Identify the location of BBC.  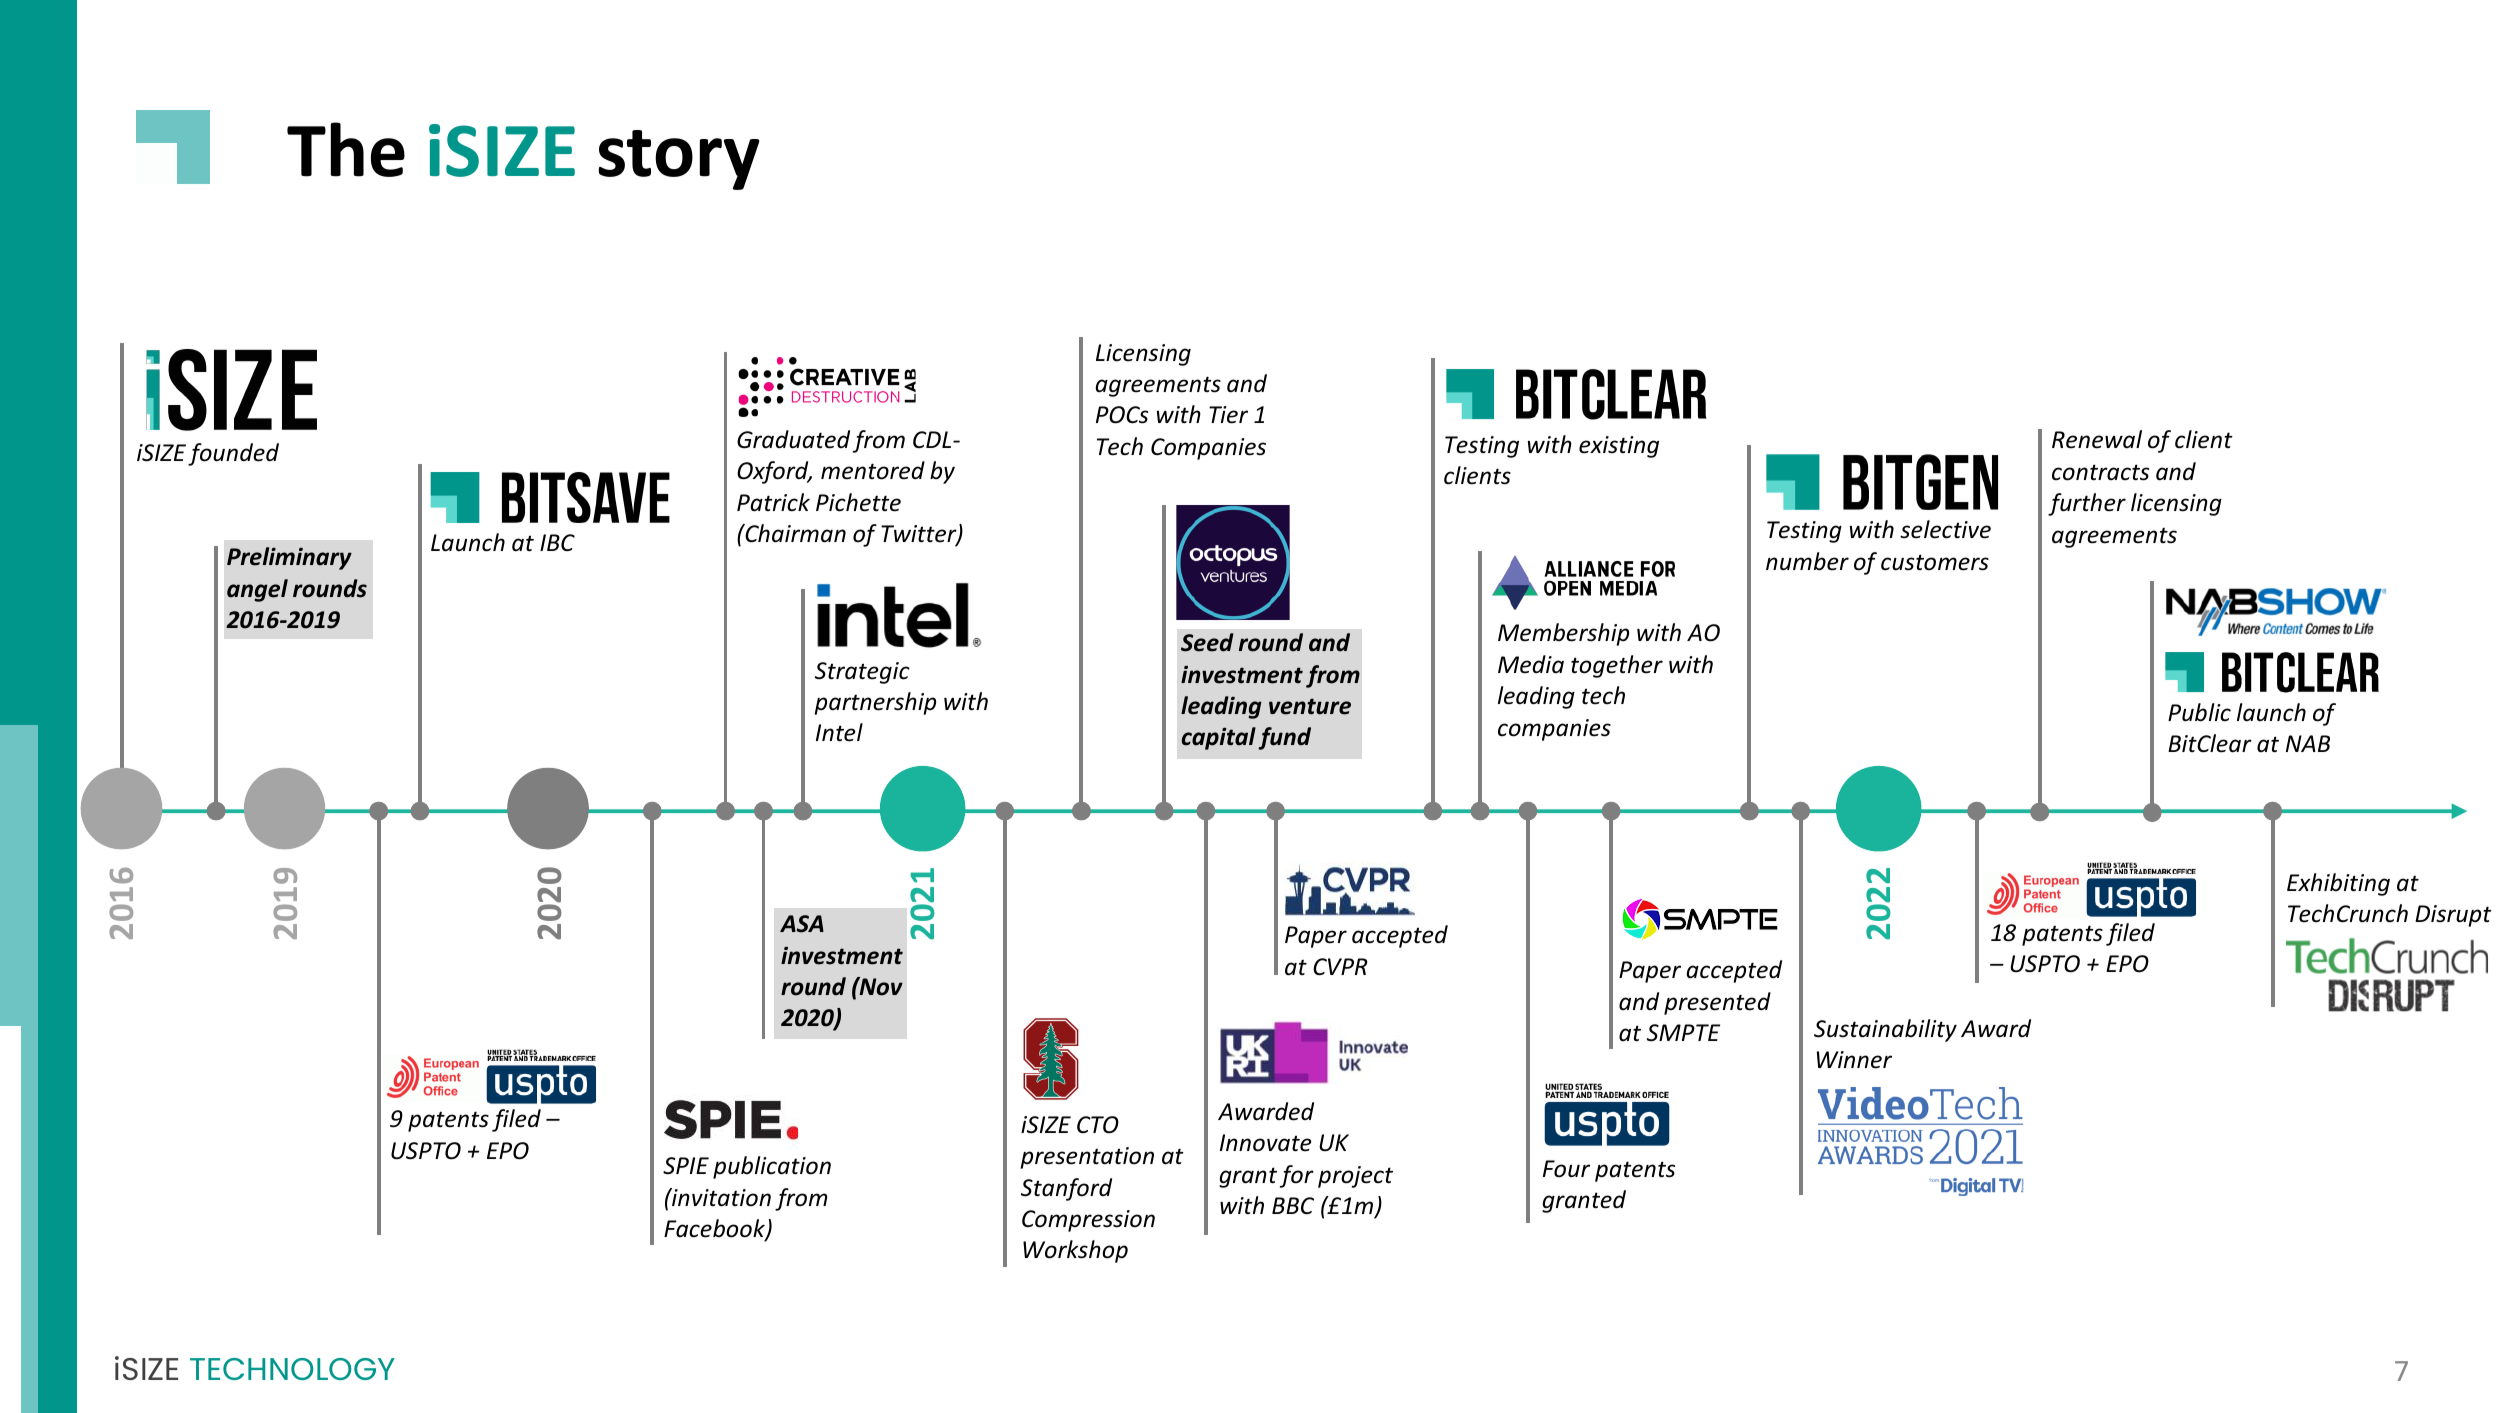
(1293, 1205).
